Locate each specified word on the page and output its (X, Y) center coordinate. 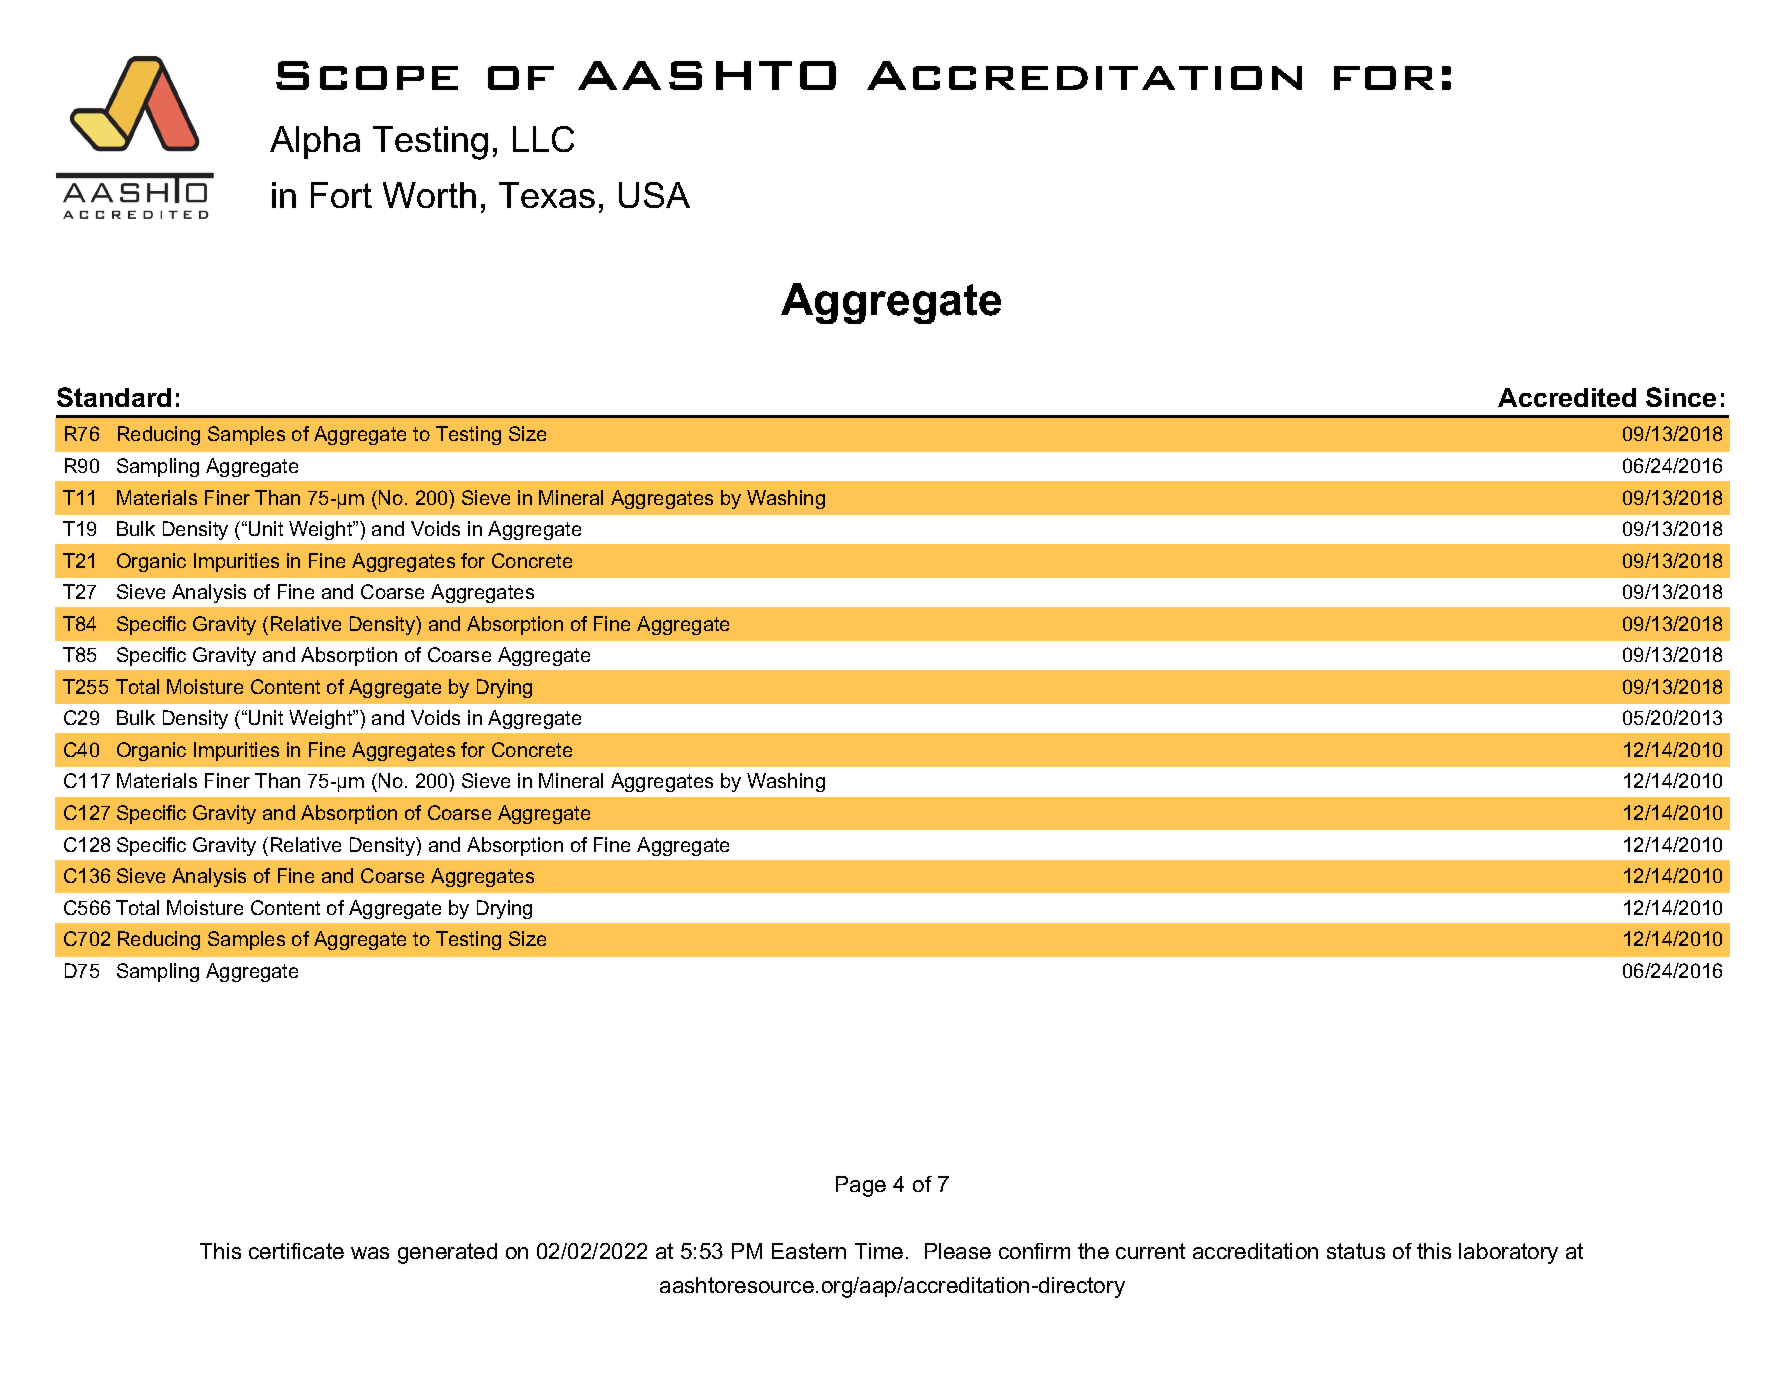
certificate (296, 1251)
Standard (114, 397)
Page (861, 1186)
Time (879, 1251)
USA (654, 195)
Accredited (1567, 397)
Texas (547, 195)
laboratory (1508, 1253)
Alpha (315, 142)
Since (1681, 397)
